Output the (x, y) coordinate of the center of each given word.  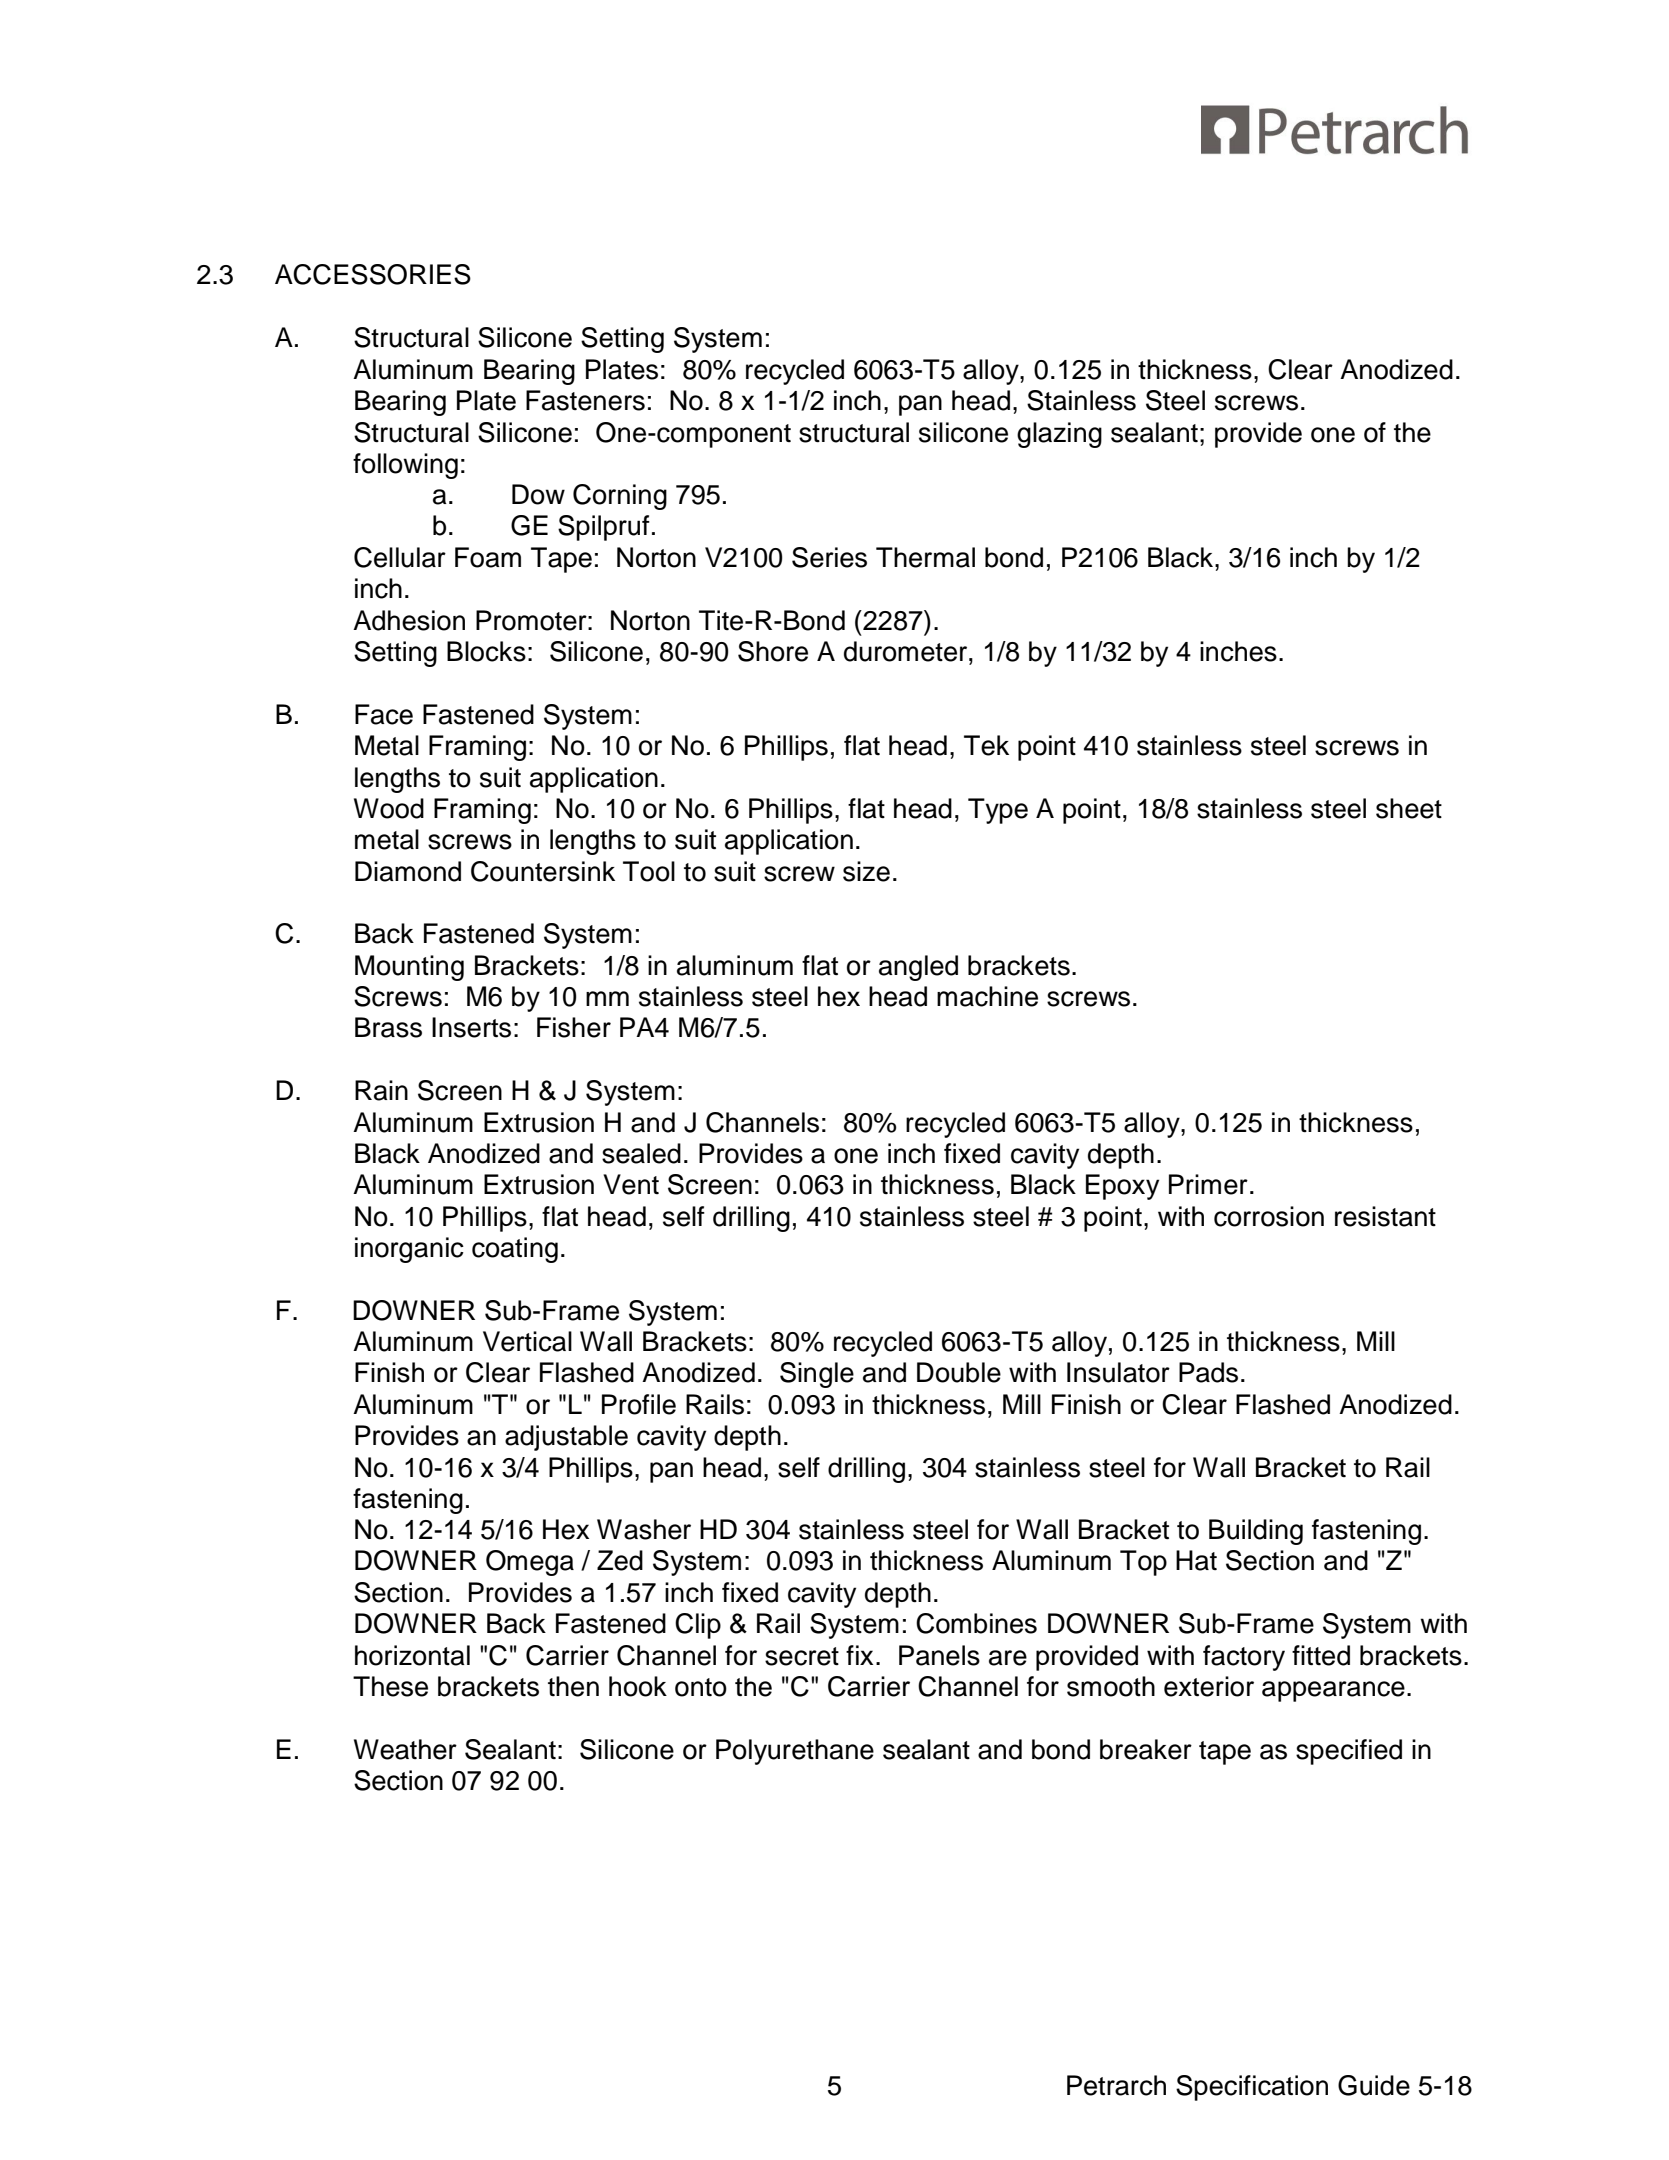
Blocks (486, 651)
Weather (405, 1749)
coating (515, 1250)
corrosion (1269, 1216)
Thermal (925, 557)
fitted (1321, 1655)
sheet (1409, 808)
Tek (986, 745)
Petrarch (1116, 2085)
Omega (530, 1563)
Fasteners (585, 400)
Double (959, 1372)
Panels (939, 1655)
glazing (1059, 435)
